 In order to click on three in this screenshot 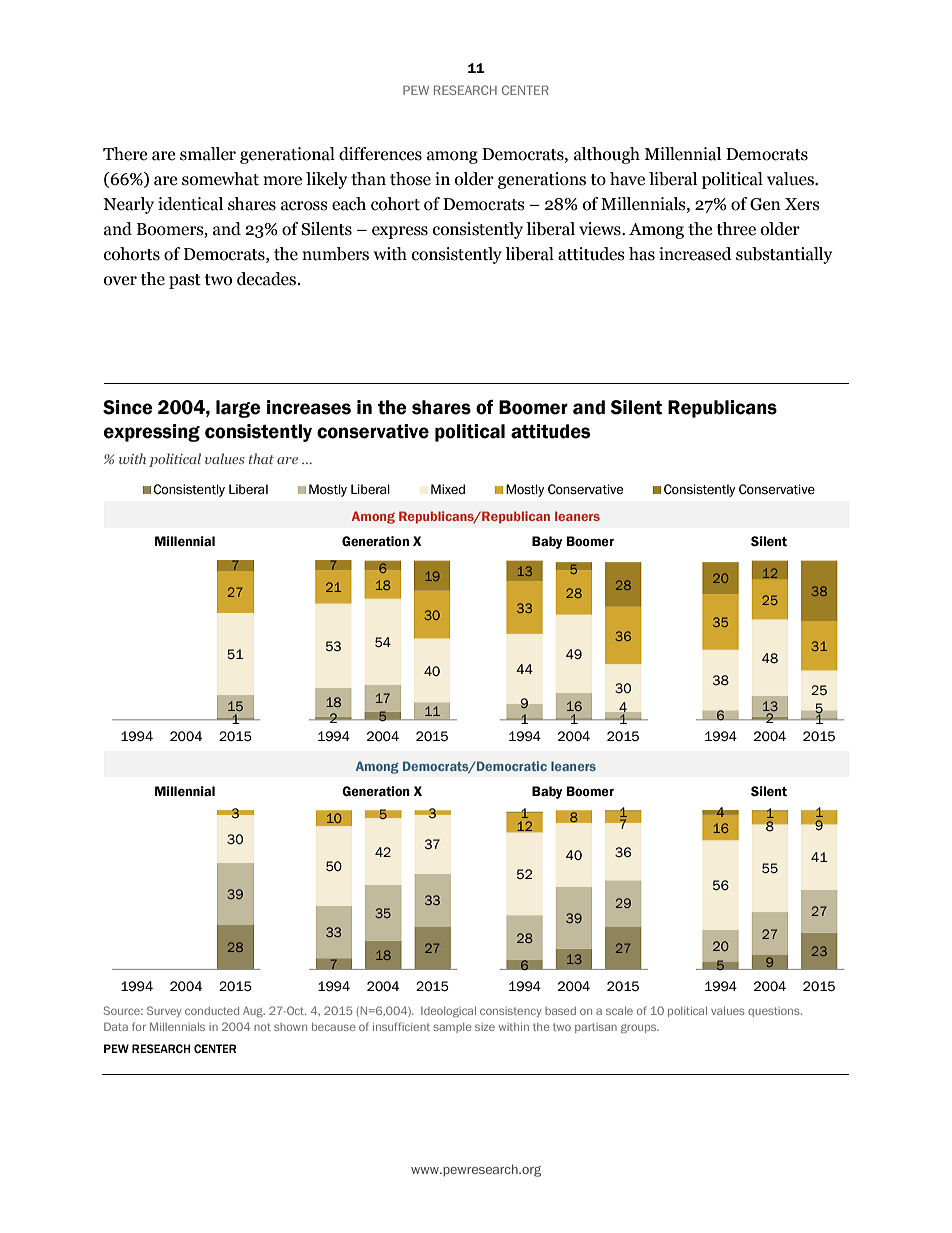, I will do `click(736, 229)`.
